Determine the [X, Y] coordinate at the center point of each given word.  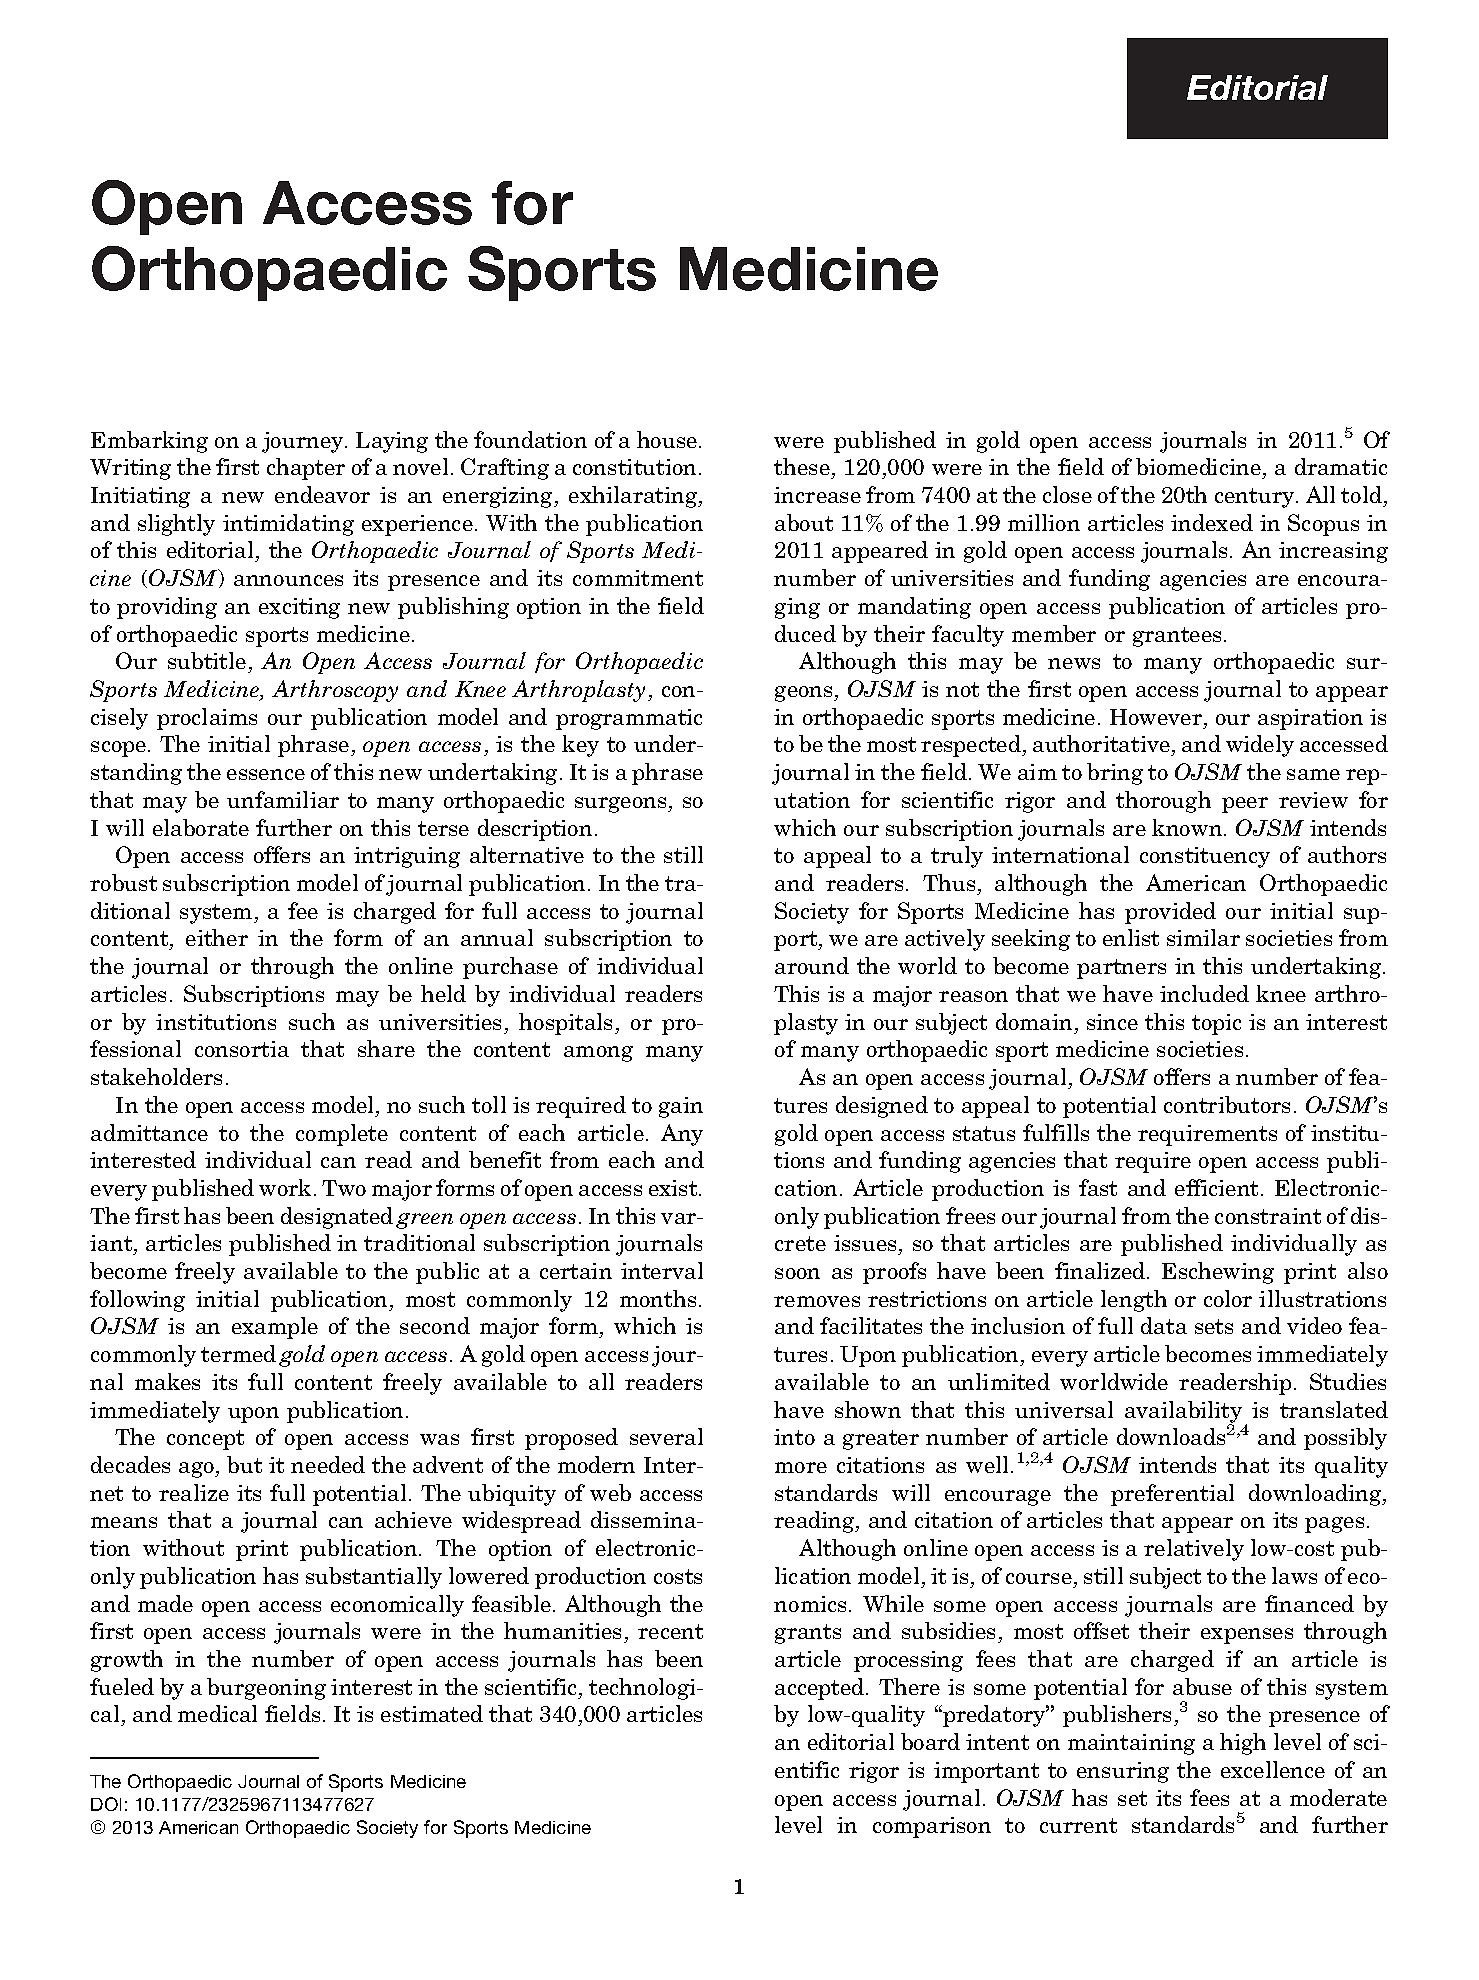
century [1256, 498]
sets [1214, 1326]
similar [1203, 937]
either [217, 937]
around [812, 965]
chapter [306, 469]
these [803, 468]
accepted [821, 1689]
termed [238, 1353]
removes [817, 1301]
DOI [106, 1804]
